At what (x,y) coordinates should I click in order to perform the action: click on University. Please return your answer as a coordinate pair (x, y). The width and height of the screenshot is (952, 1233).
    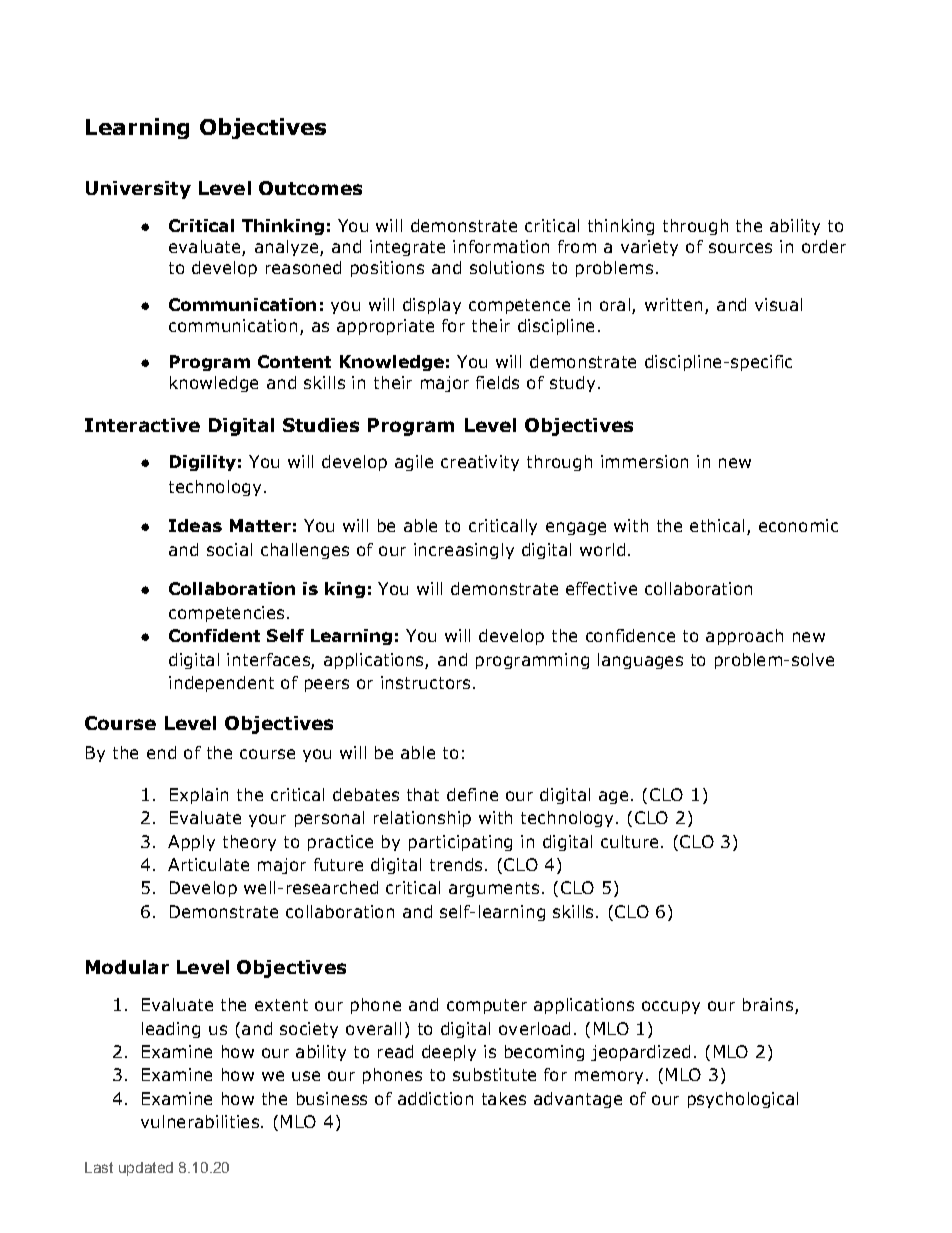
    Looking at the image, I should click on (138, 190).
